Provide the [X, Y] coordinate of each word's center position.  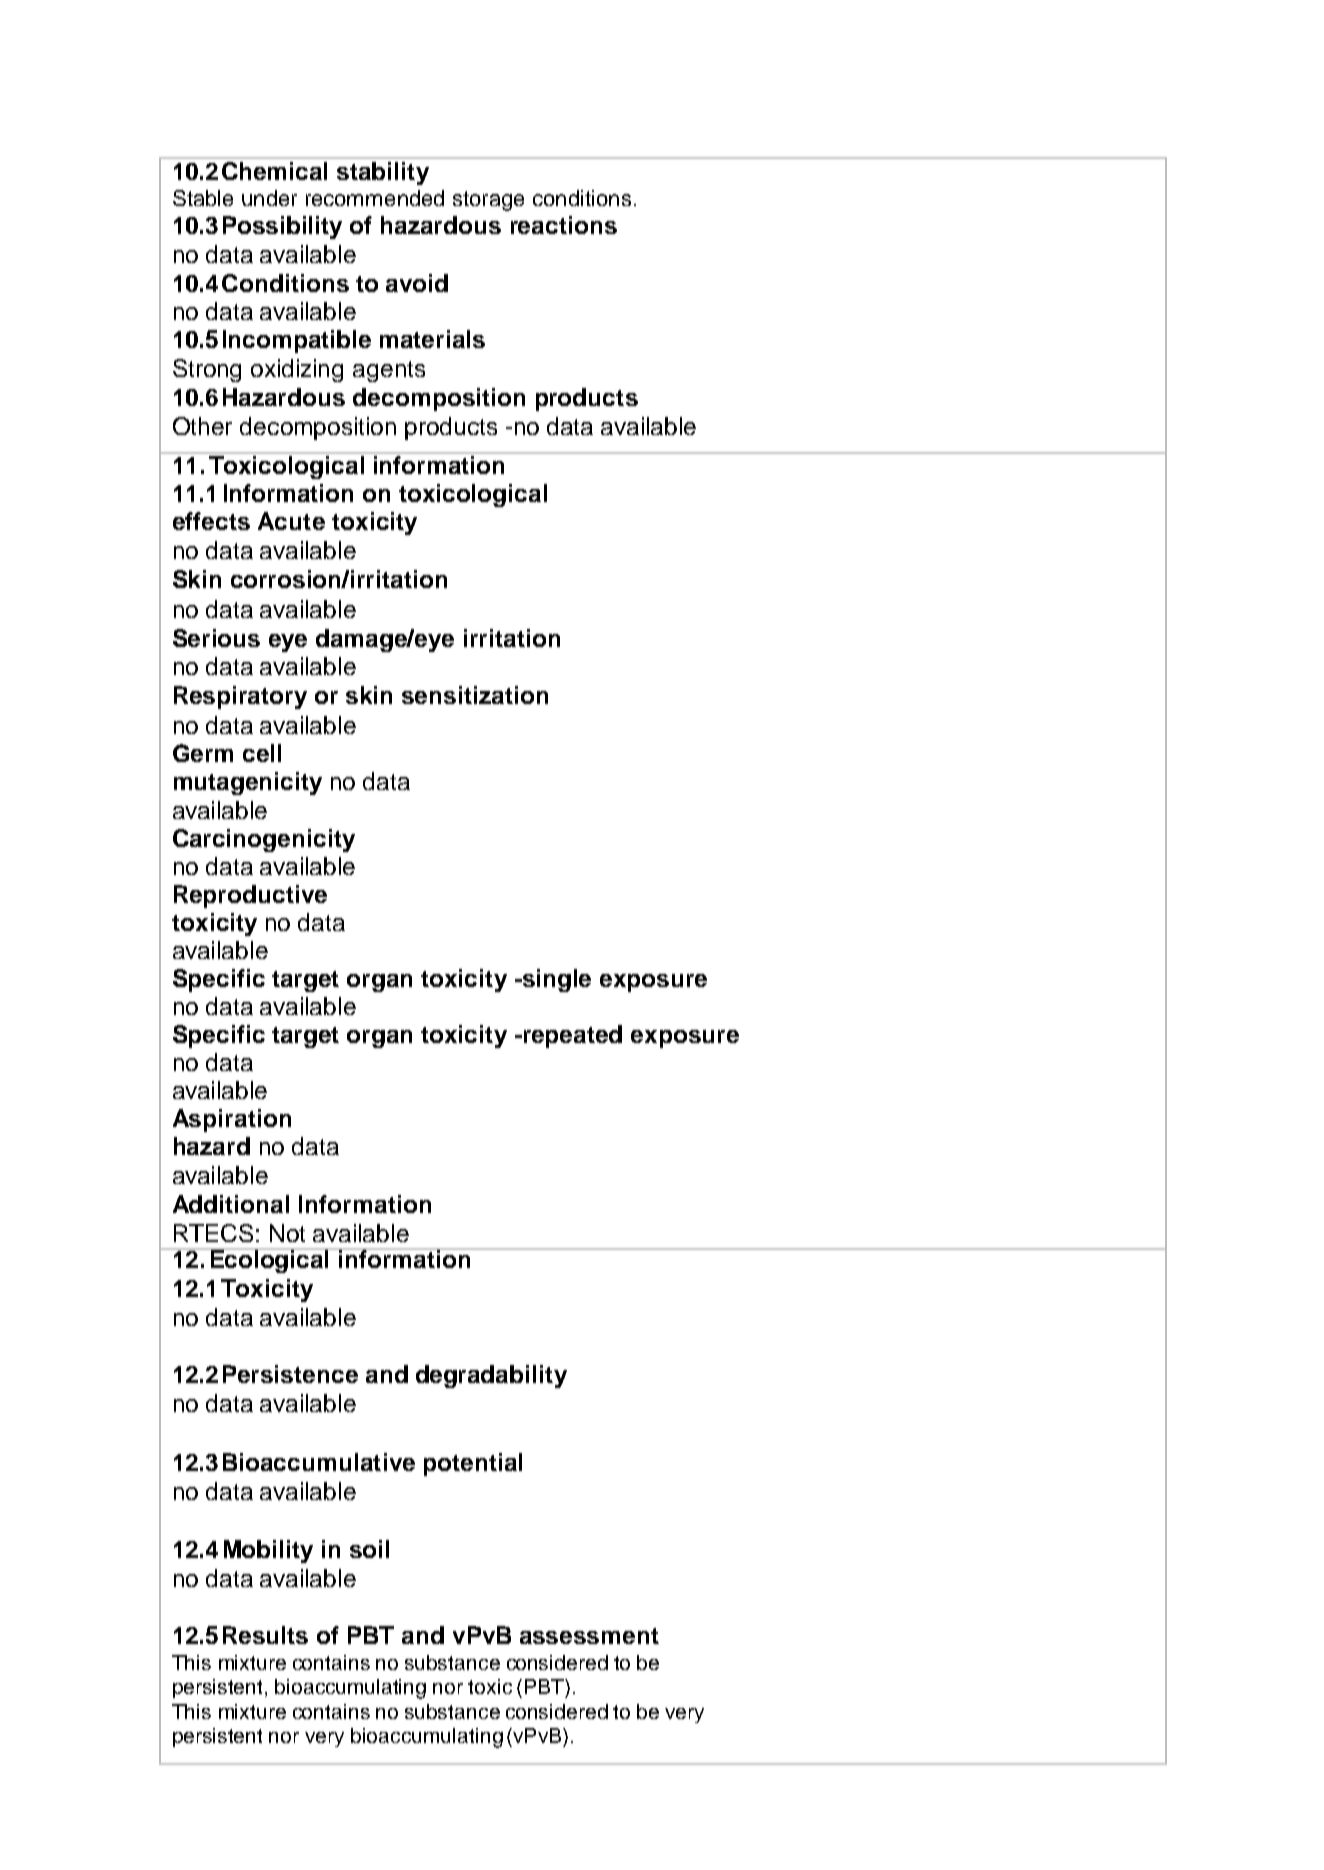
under [269, 198]
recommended [375, 198]
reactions [564, 225]
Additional [231, 1204]
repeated [571, 1036]
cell [262, 753]
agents [389, 371]
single [555, 980]
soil [369, 1549]
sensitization [475, 695]
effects [211, 521]
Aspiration [232, 1120]
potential [473, 1464]
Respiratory [240, 697]
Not [287, 1233]
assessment [589, 1636]
